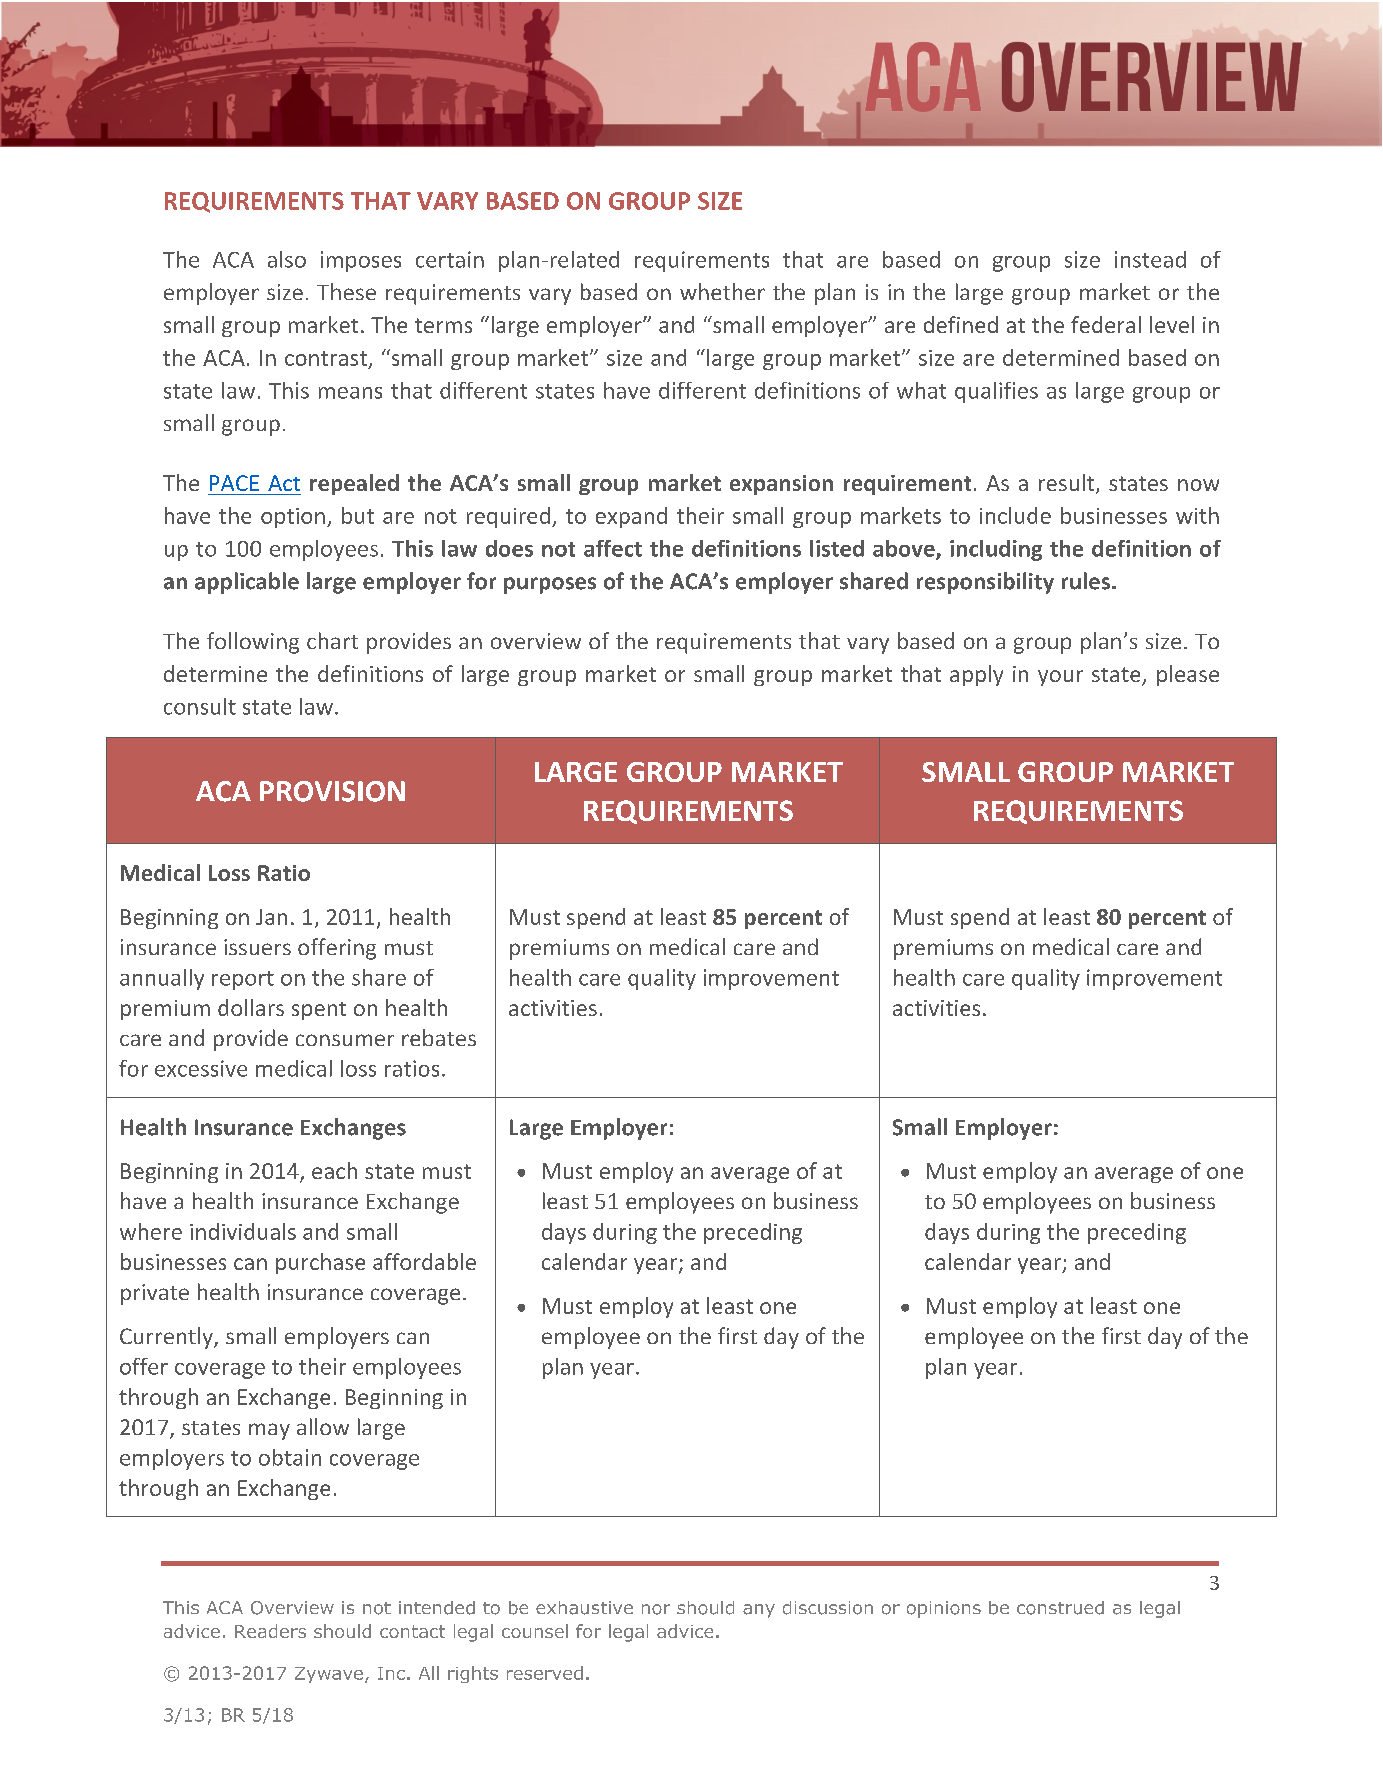 The image size is (1383, 1789). Describe the element at coordinates (424, 1261) in the page. I see `affordable` at that location.
